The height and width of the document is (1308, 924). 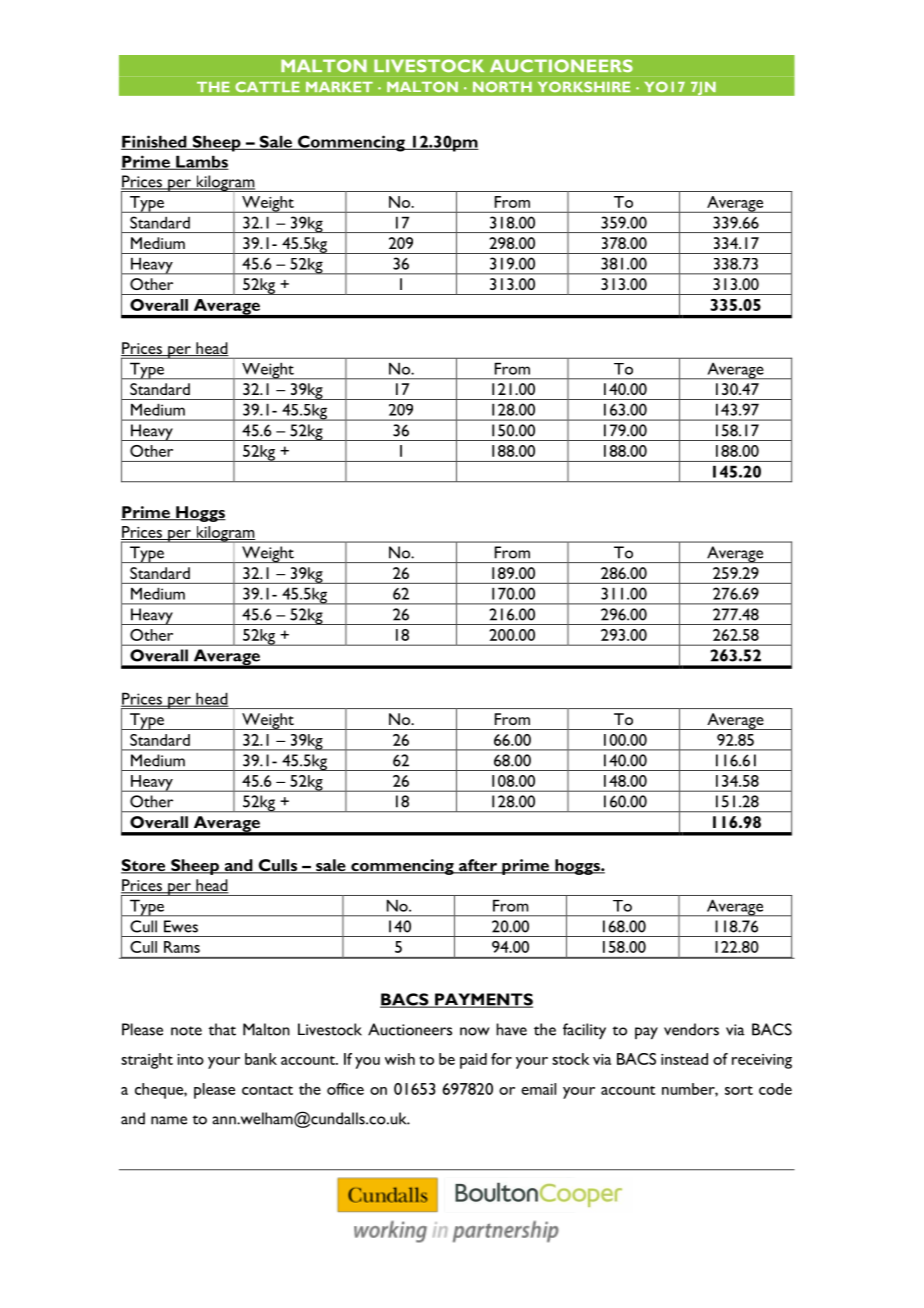 What do you see at coordinates (144, 866) in the document?
I see `Store` at bounding box center [144, 866].
